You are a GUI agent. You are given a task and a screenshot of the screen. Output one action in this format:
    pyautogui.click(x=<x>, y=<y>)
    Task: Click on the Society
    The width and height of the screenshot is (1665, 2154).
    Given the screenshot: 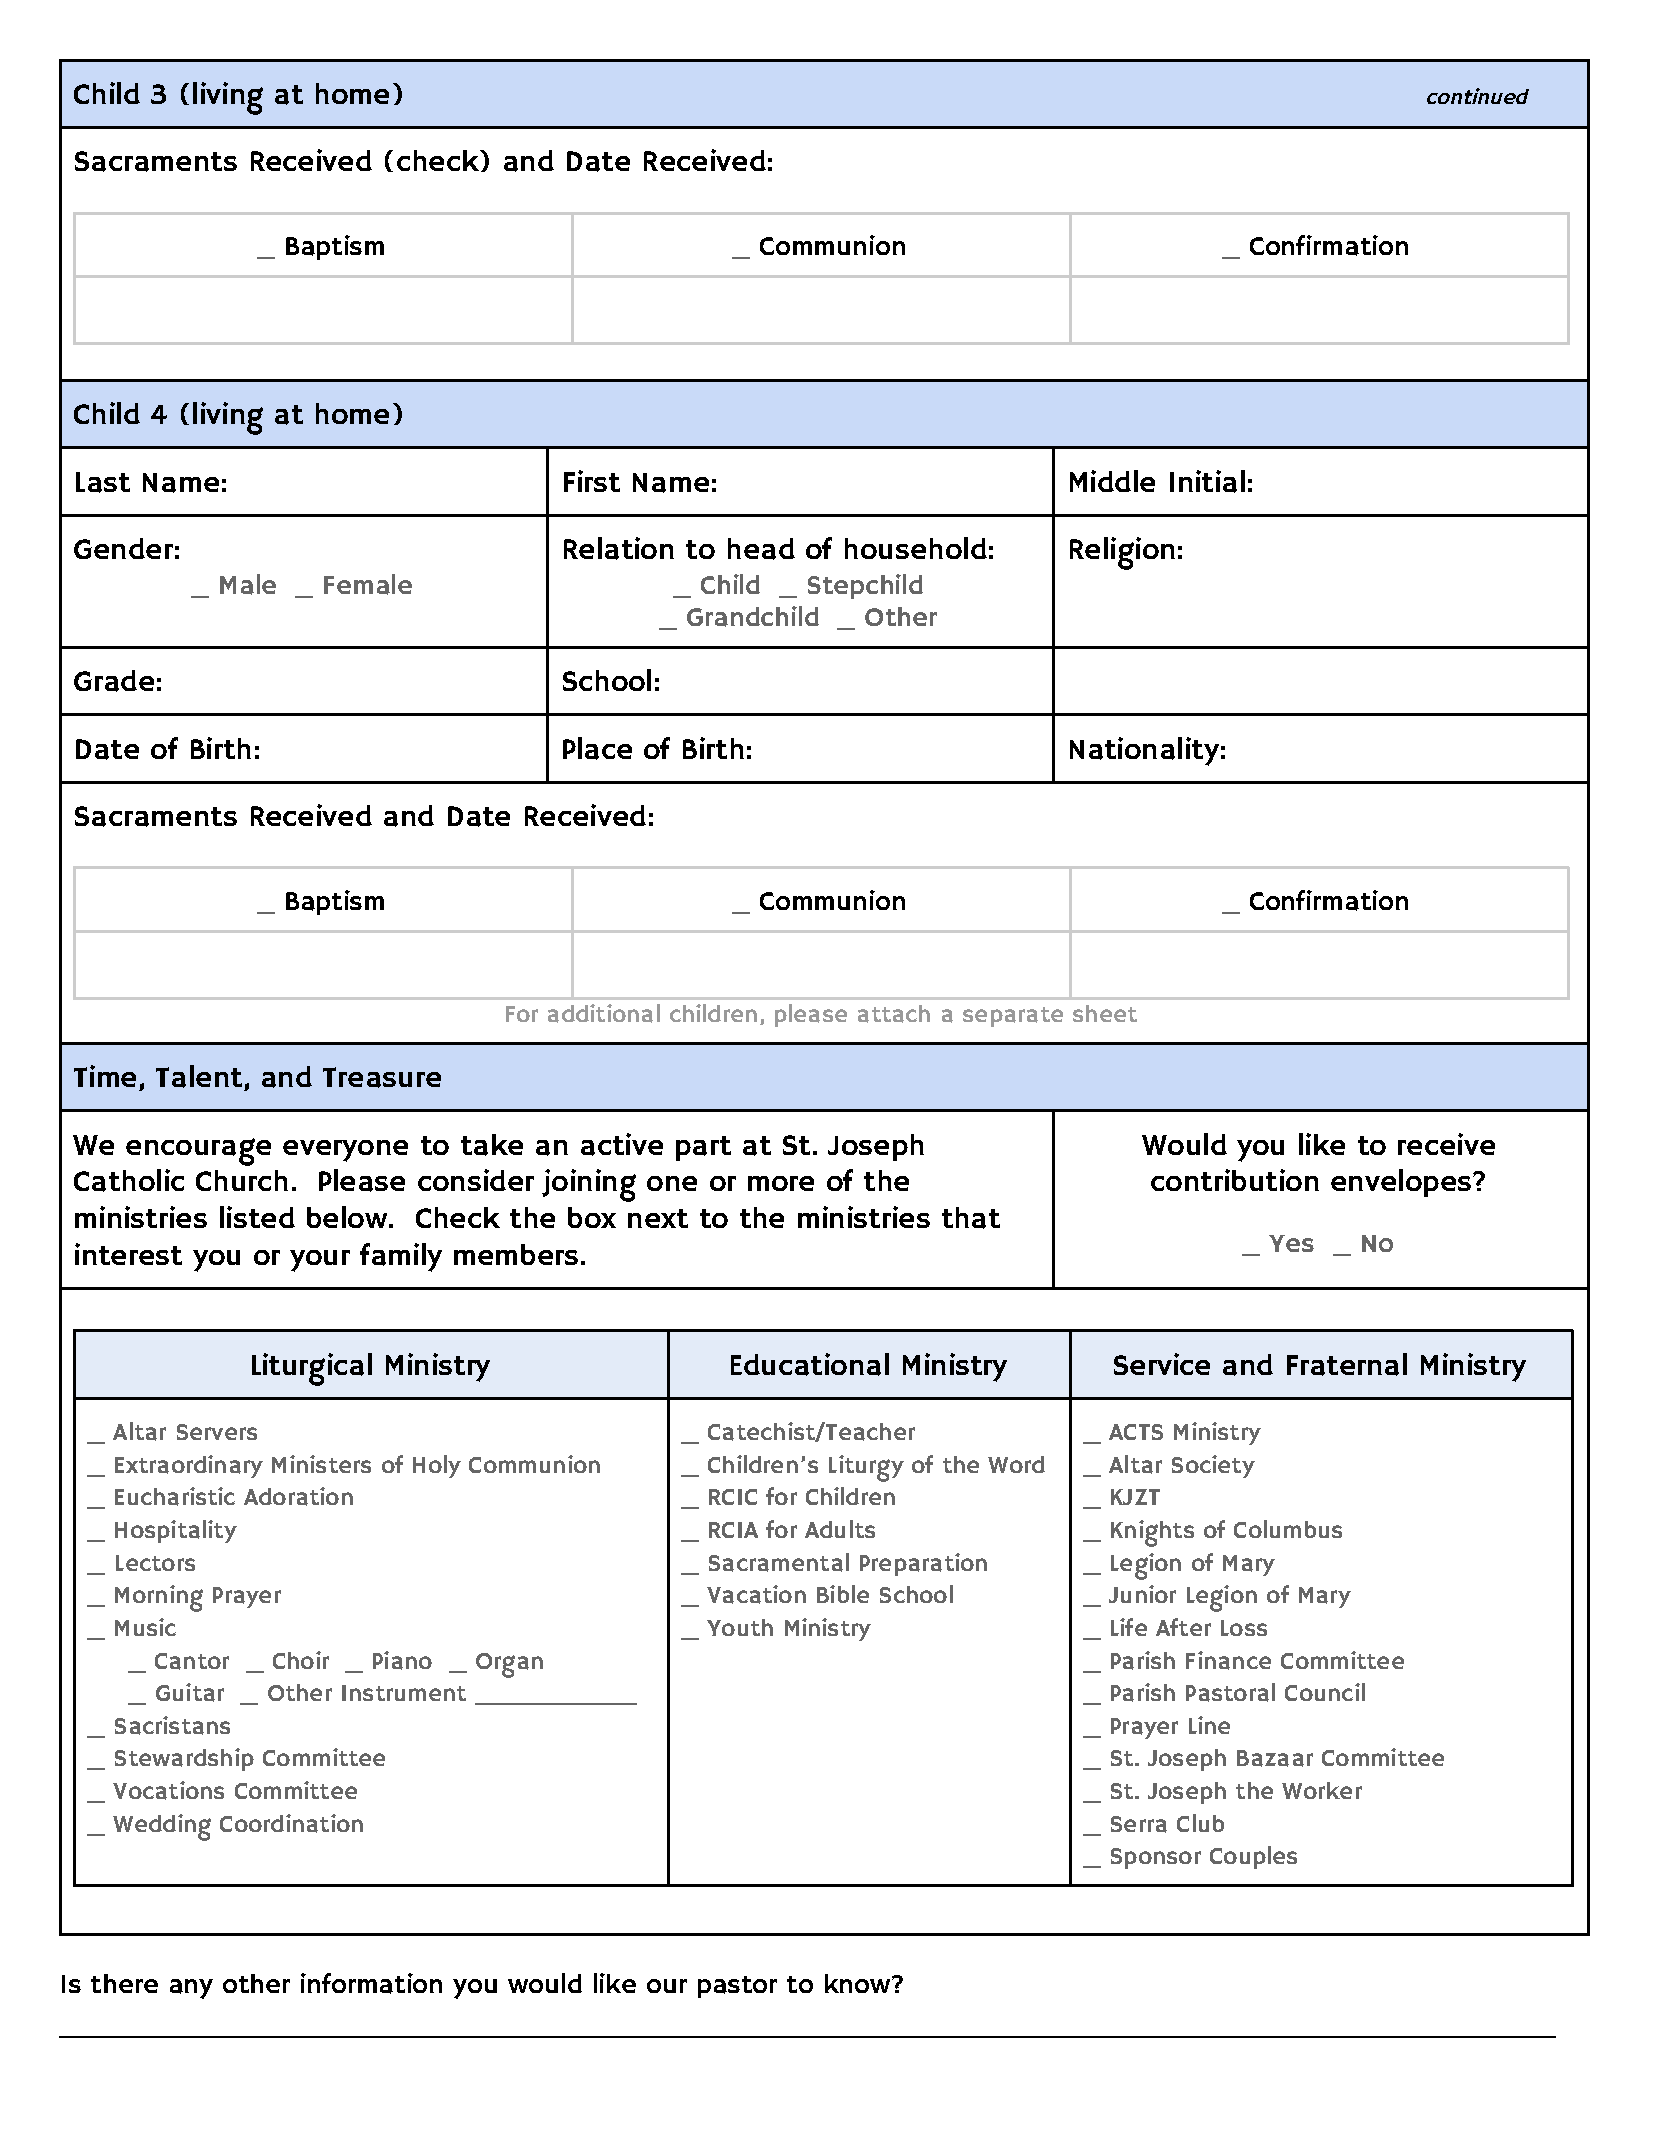 What is the action you would take?
    pyautogui.click(x=1213, y=1466)
